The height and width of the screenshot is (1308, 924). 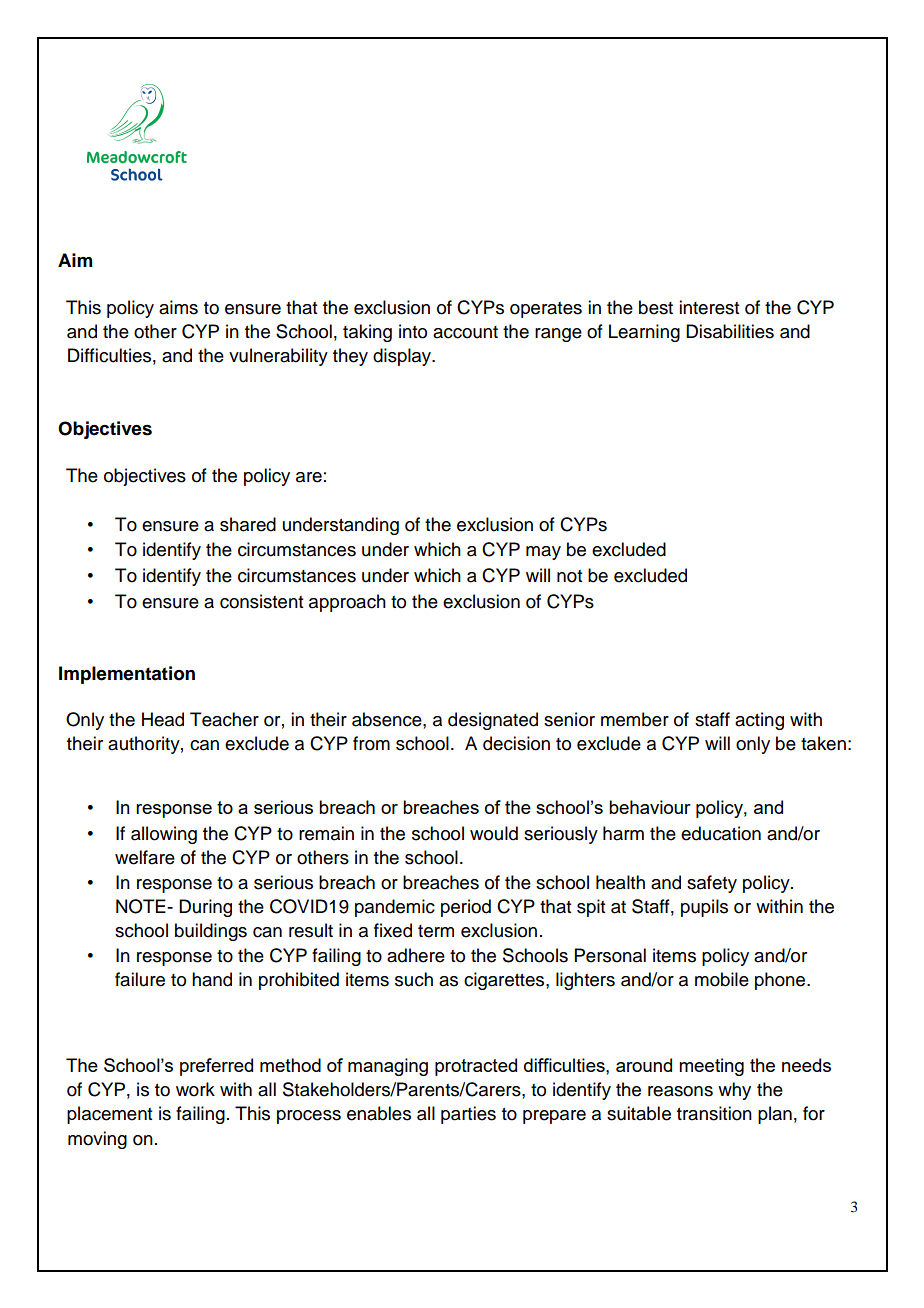 What do you see at coordinates (468, 1115) in the screenshot?
I see `parties` at bounding box center [468, 1115].
